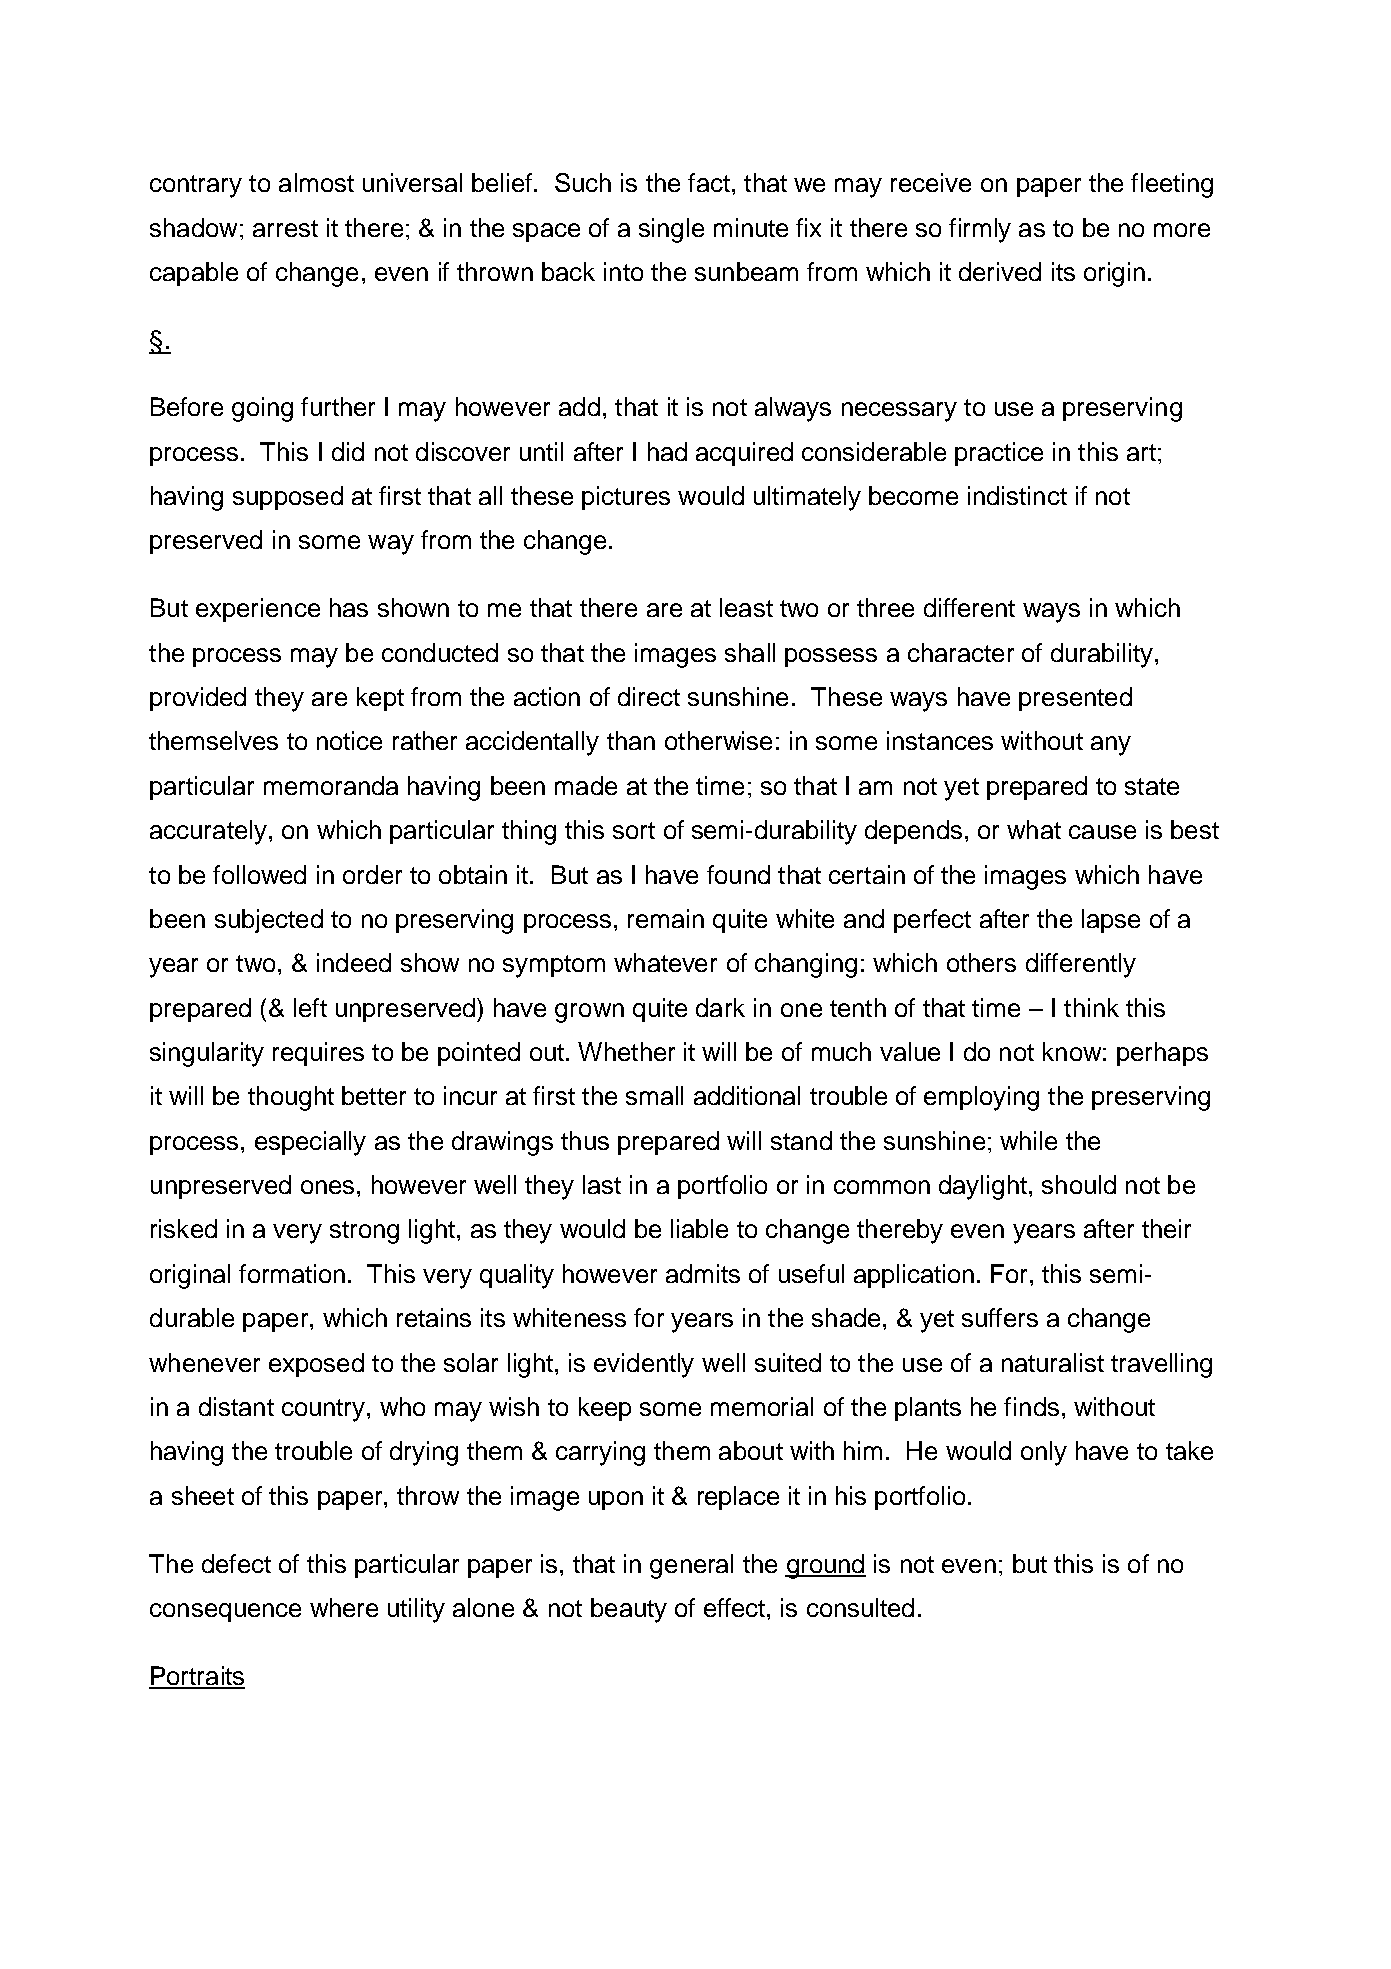  I want to click on firmly, so click(980, 230).
